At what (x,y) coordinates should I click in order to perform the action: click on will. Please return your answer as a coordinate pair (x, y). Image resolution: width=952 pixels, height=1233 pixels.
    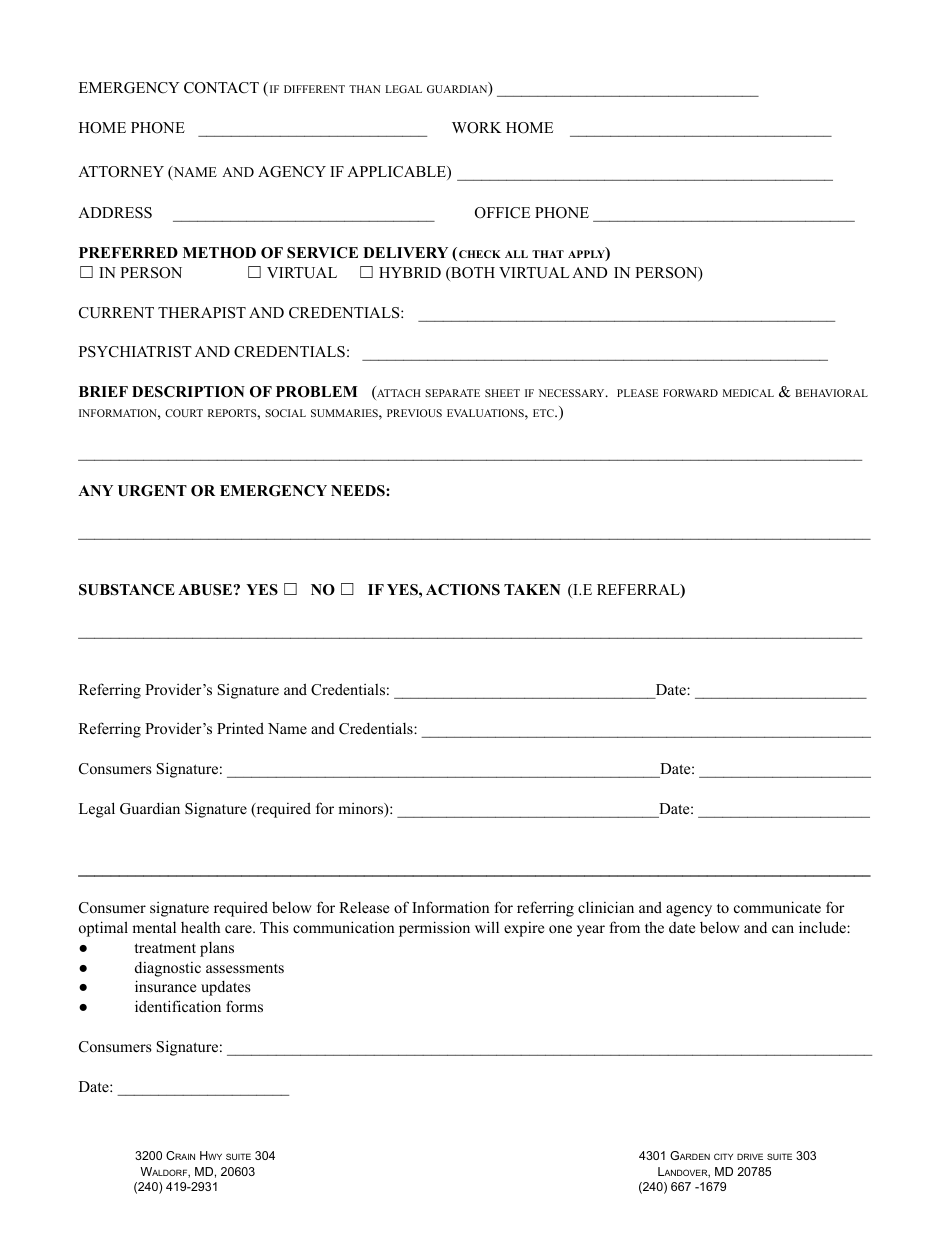
    Looking at the image, I should click on (487, 927).
